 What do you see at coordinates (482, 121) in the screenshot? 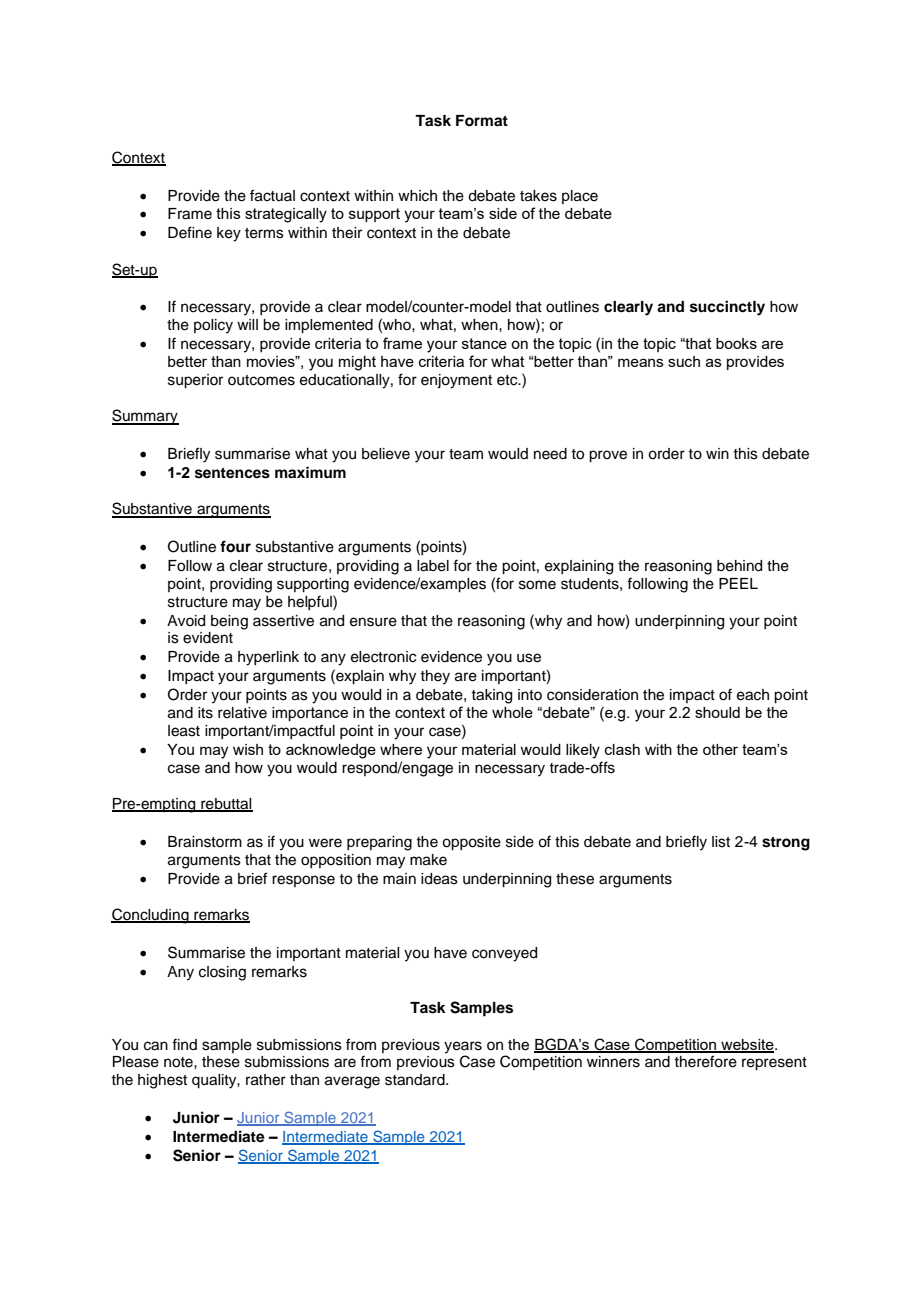
I see `Format` at bounding box center [482, 121].
